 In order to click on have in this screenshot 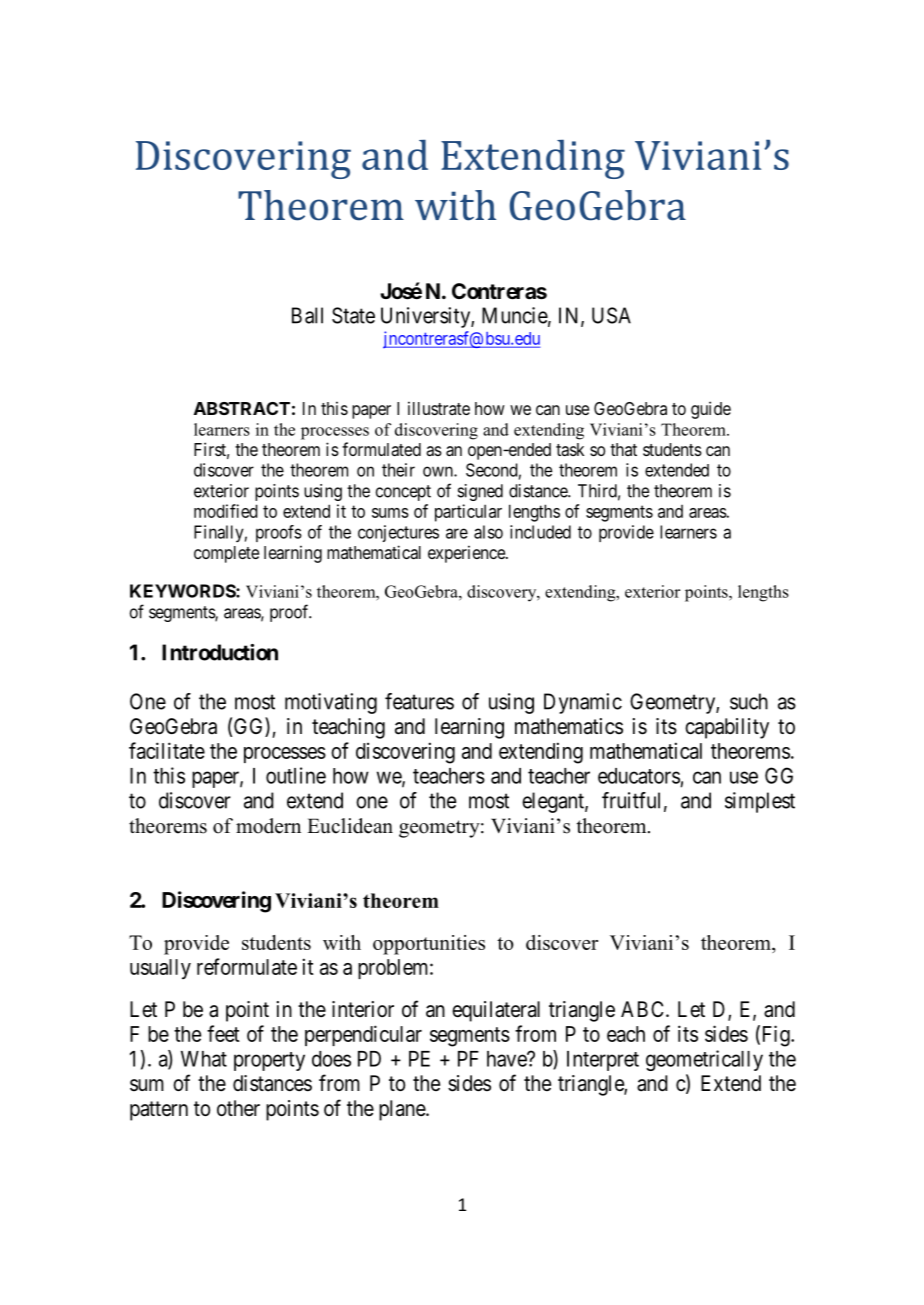, I will do `click(507, 1059)`.
